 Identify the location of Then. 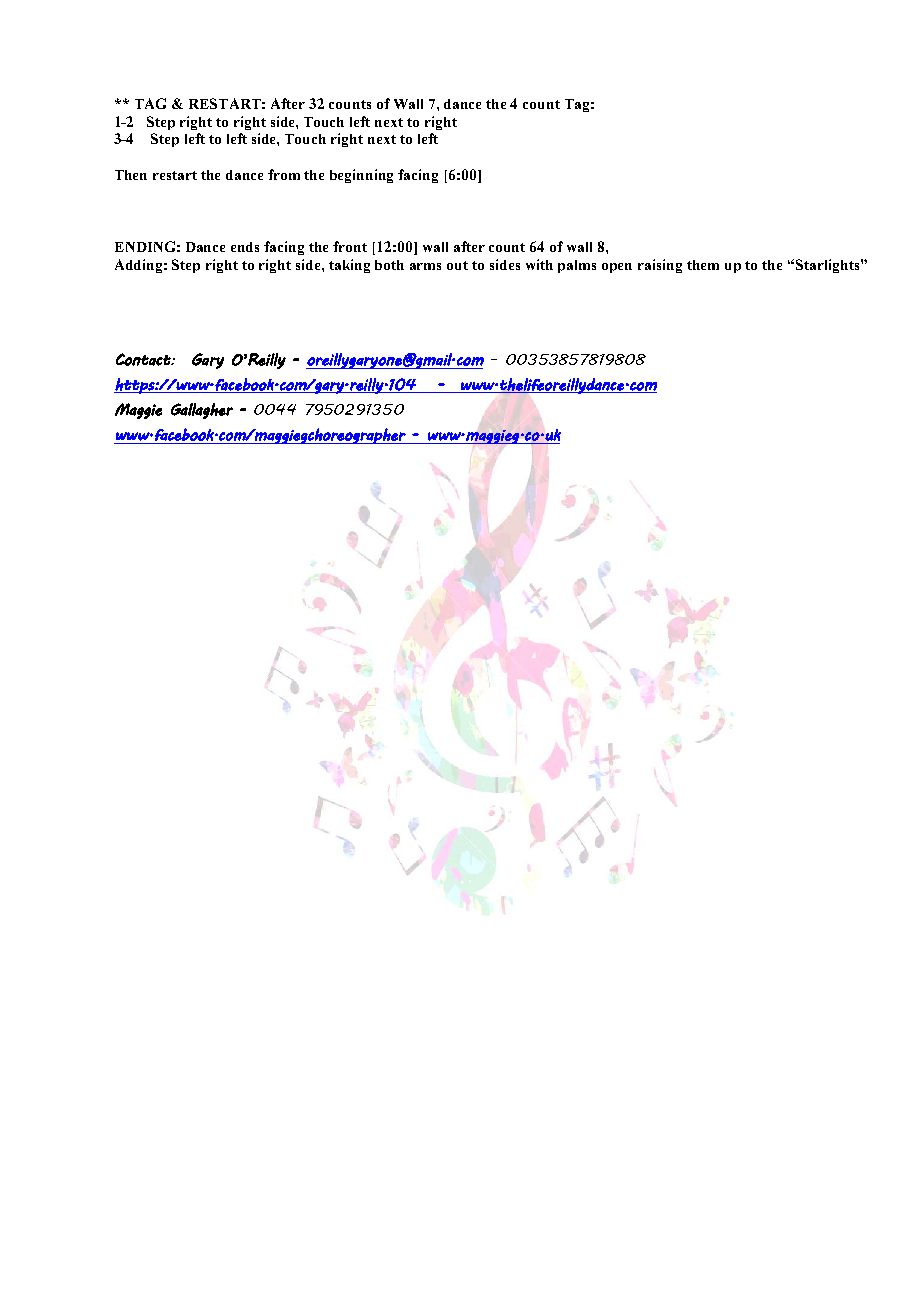
(131, 175).
